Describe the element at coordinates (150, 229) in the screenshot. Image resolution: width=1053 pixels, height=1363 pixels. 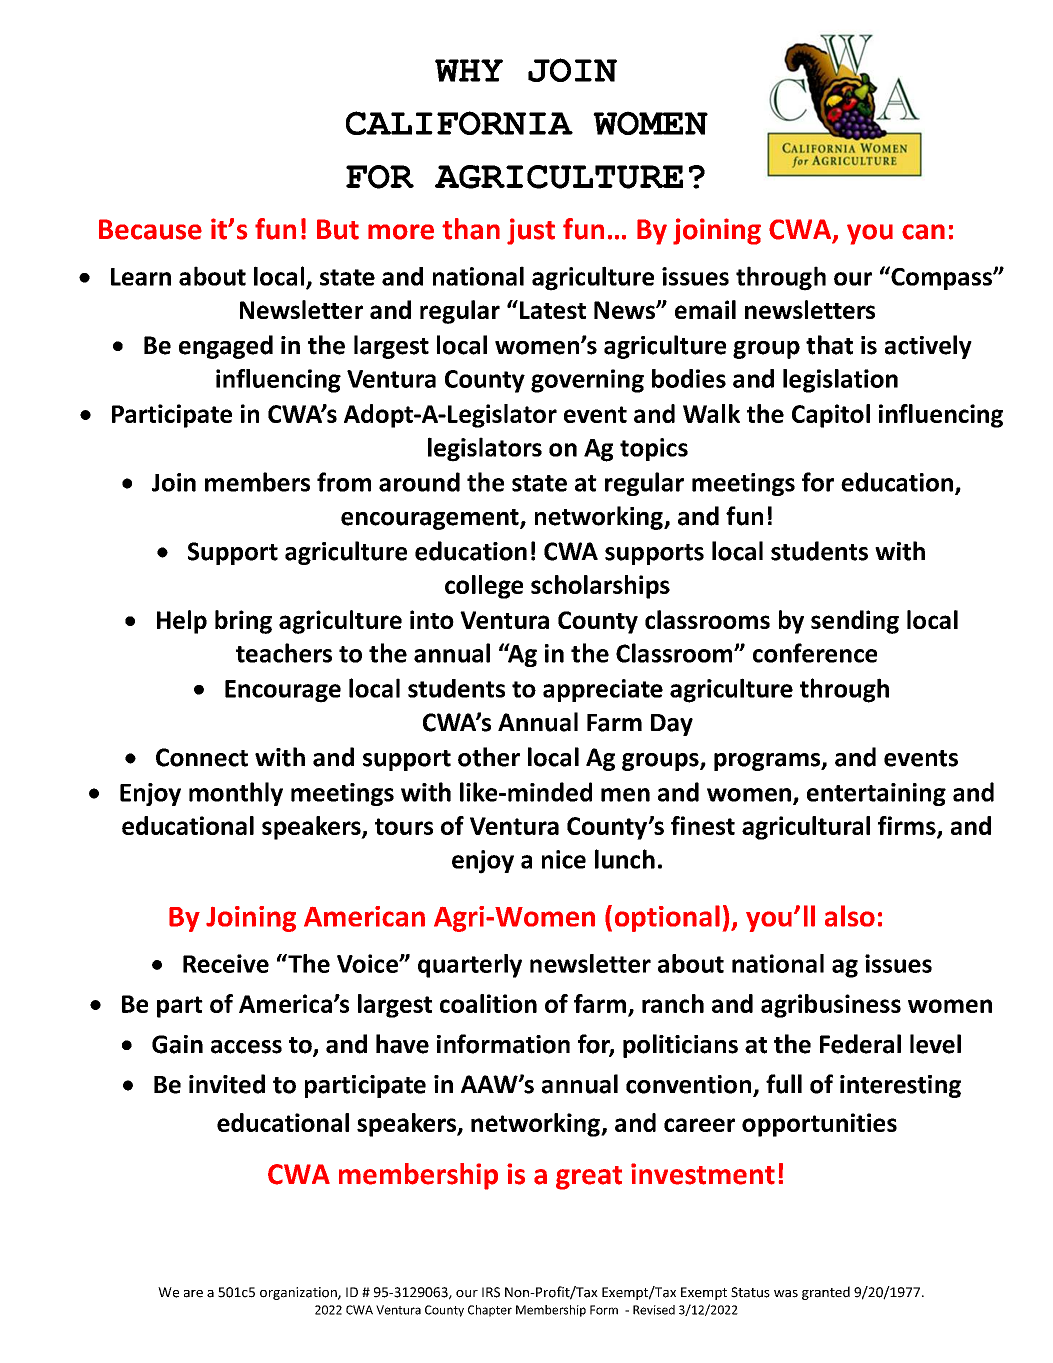
I see `Because` at that location.
